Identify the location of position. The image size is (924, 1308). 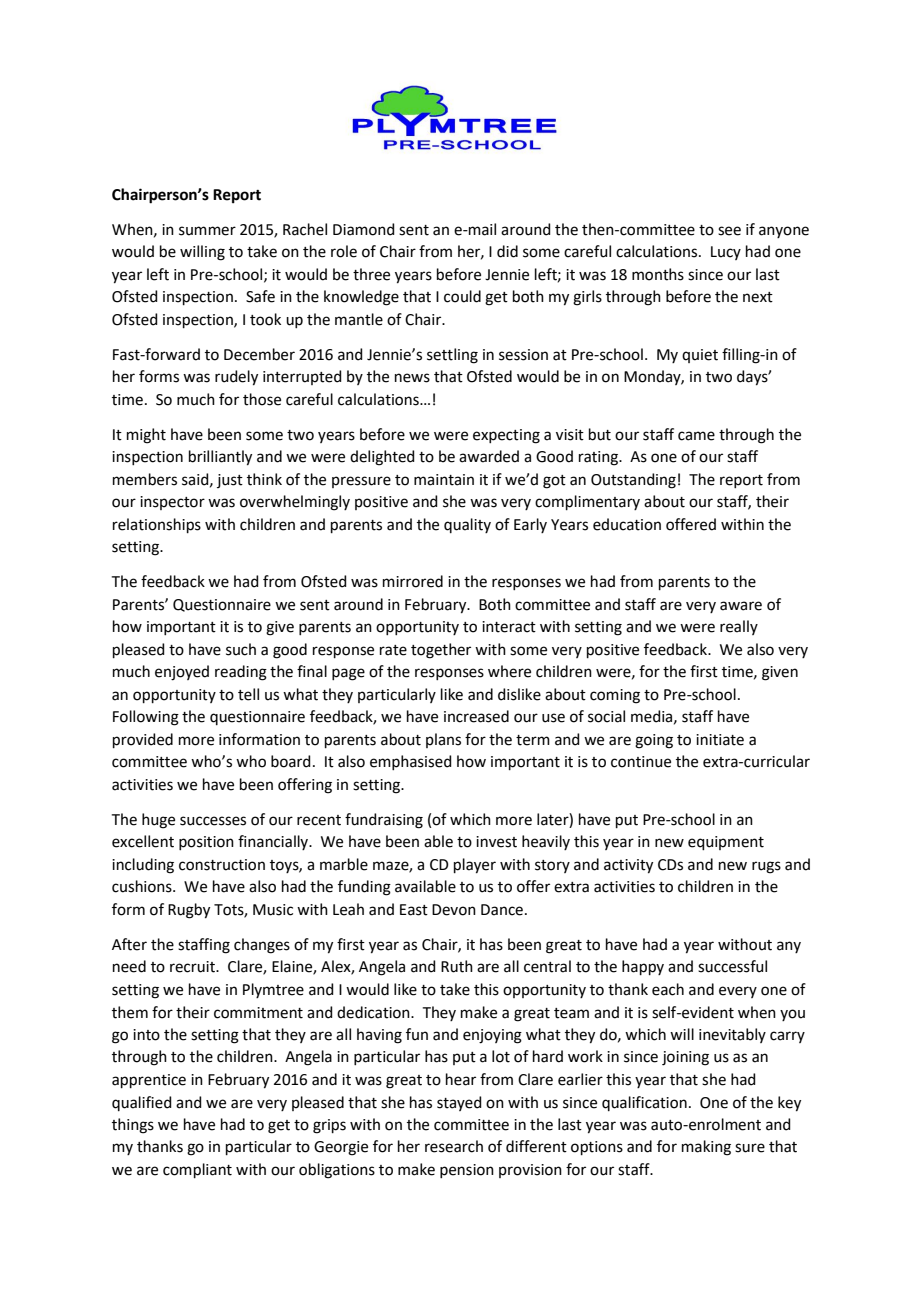
(206, 843).
